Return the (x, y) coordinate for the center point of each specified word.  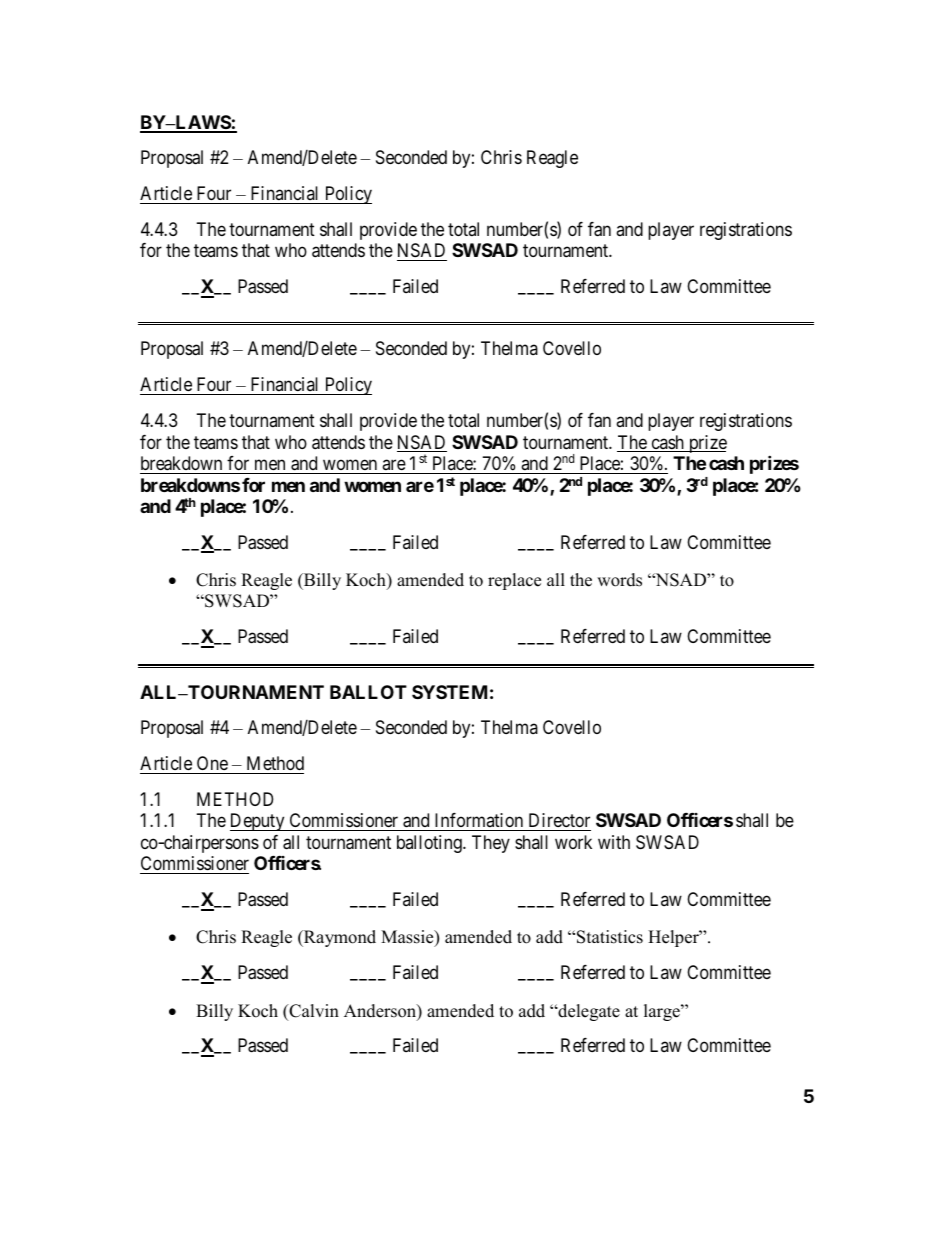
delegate (588, 1012)
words (619, 580)
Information (479, 822)
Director (558, 822)
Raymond (339, 938)
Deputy (258, 822)
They (491, 844)
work (573, 842)
